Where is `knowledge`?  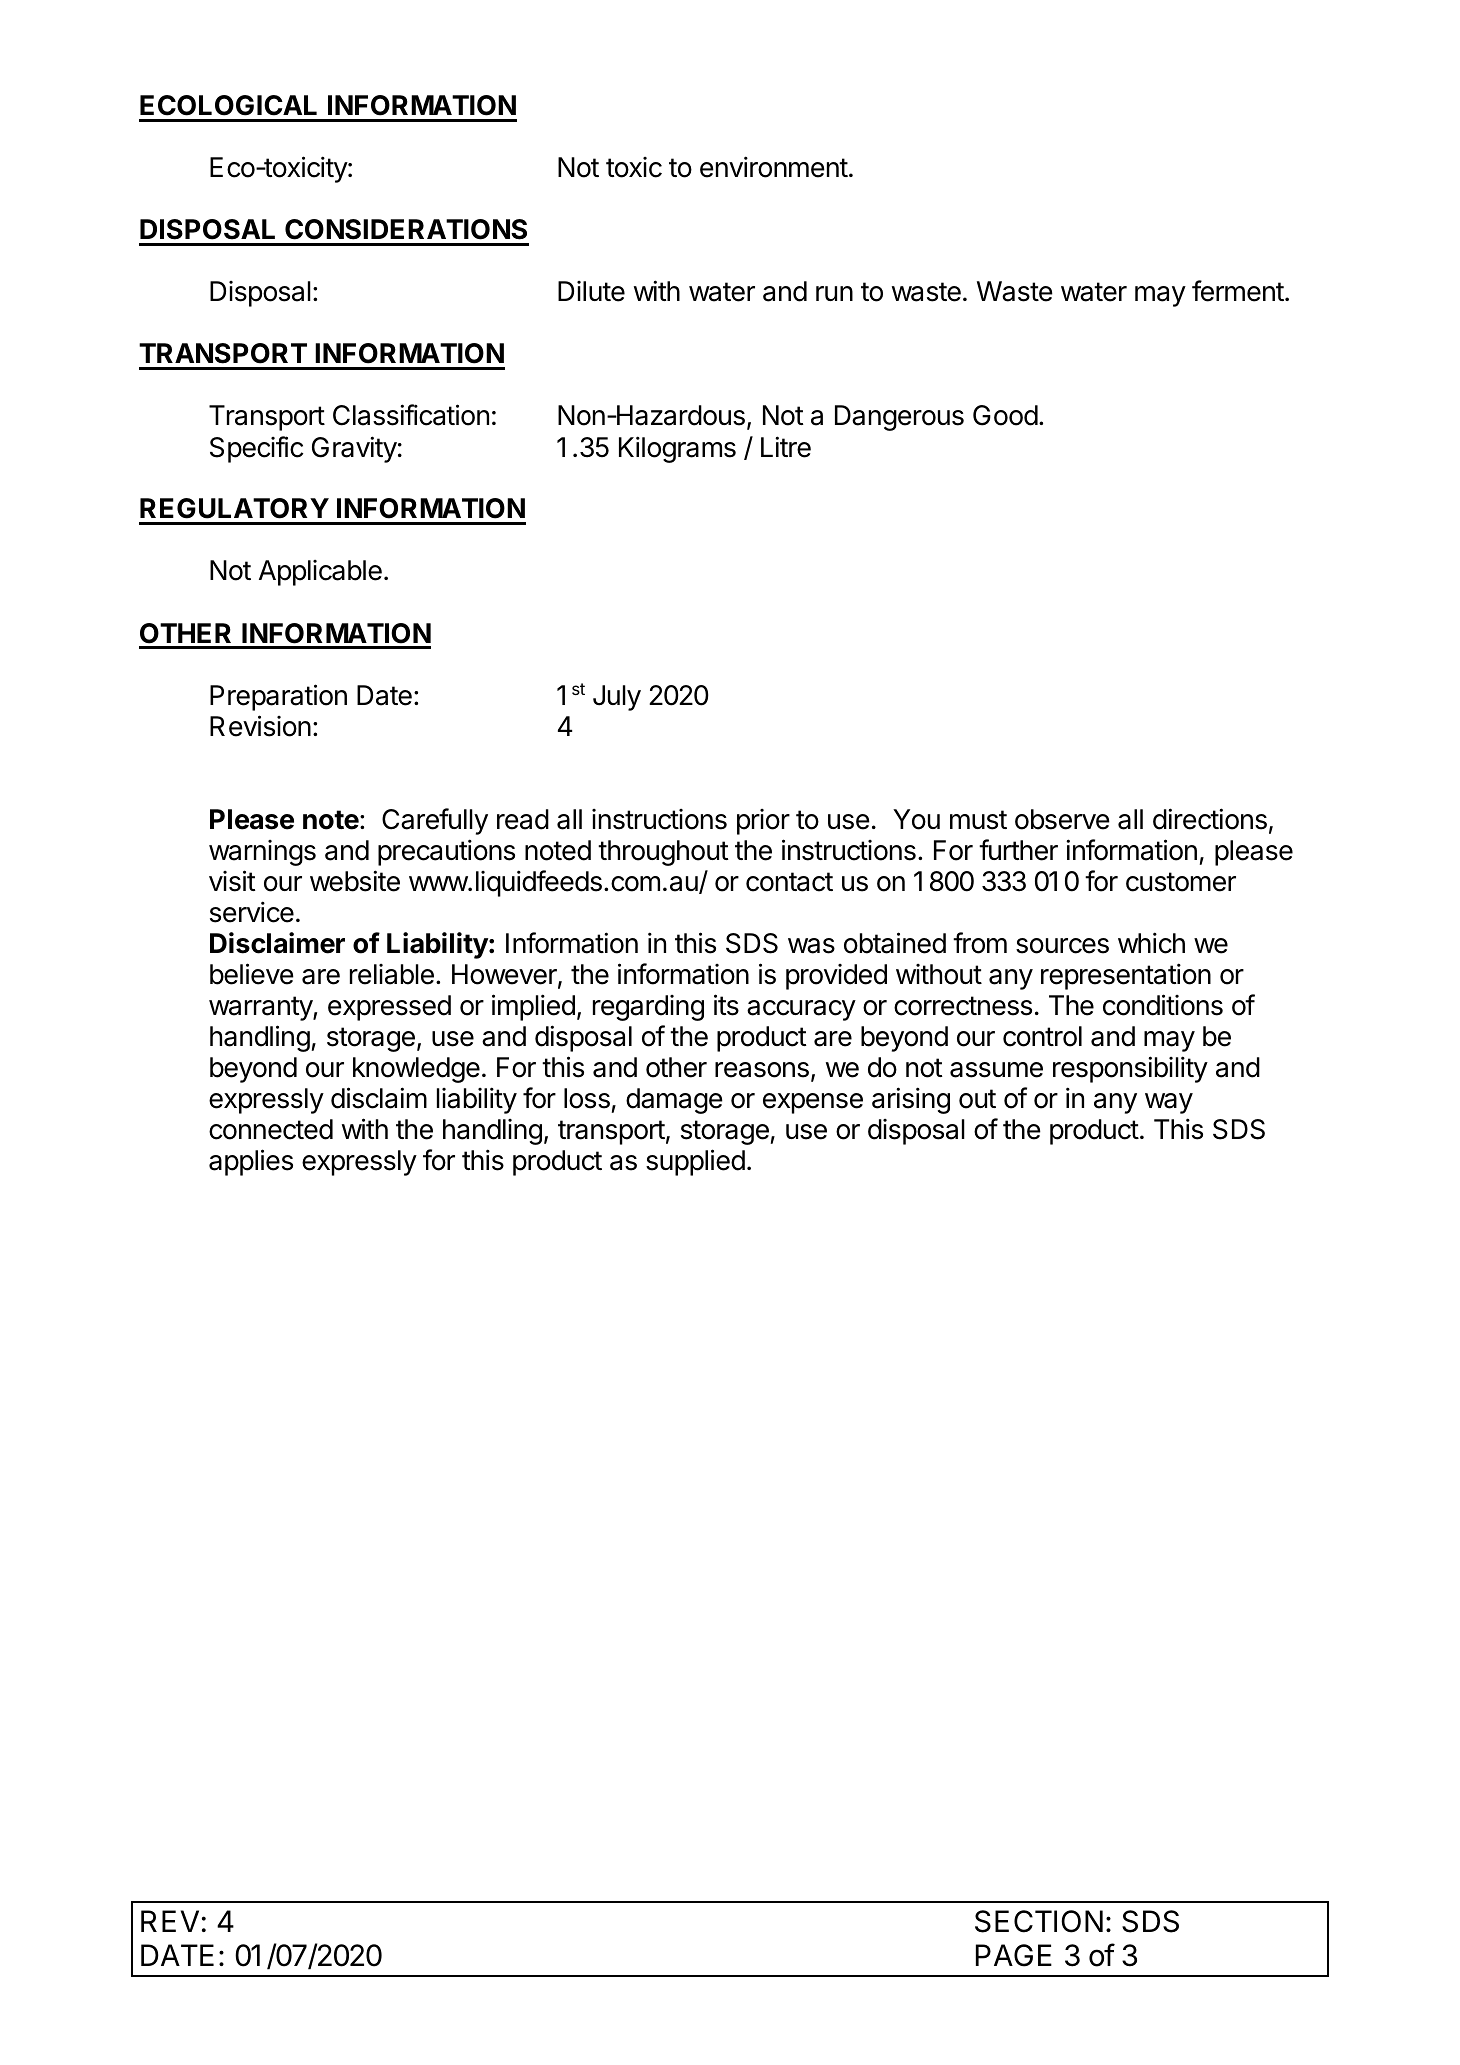
knowledge is located at coordinates (416, 1070).
